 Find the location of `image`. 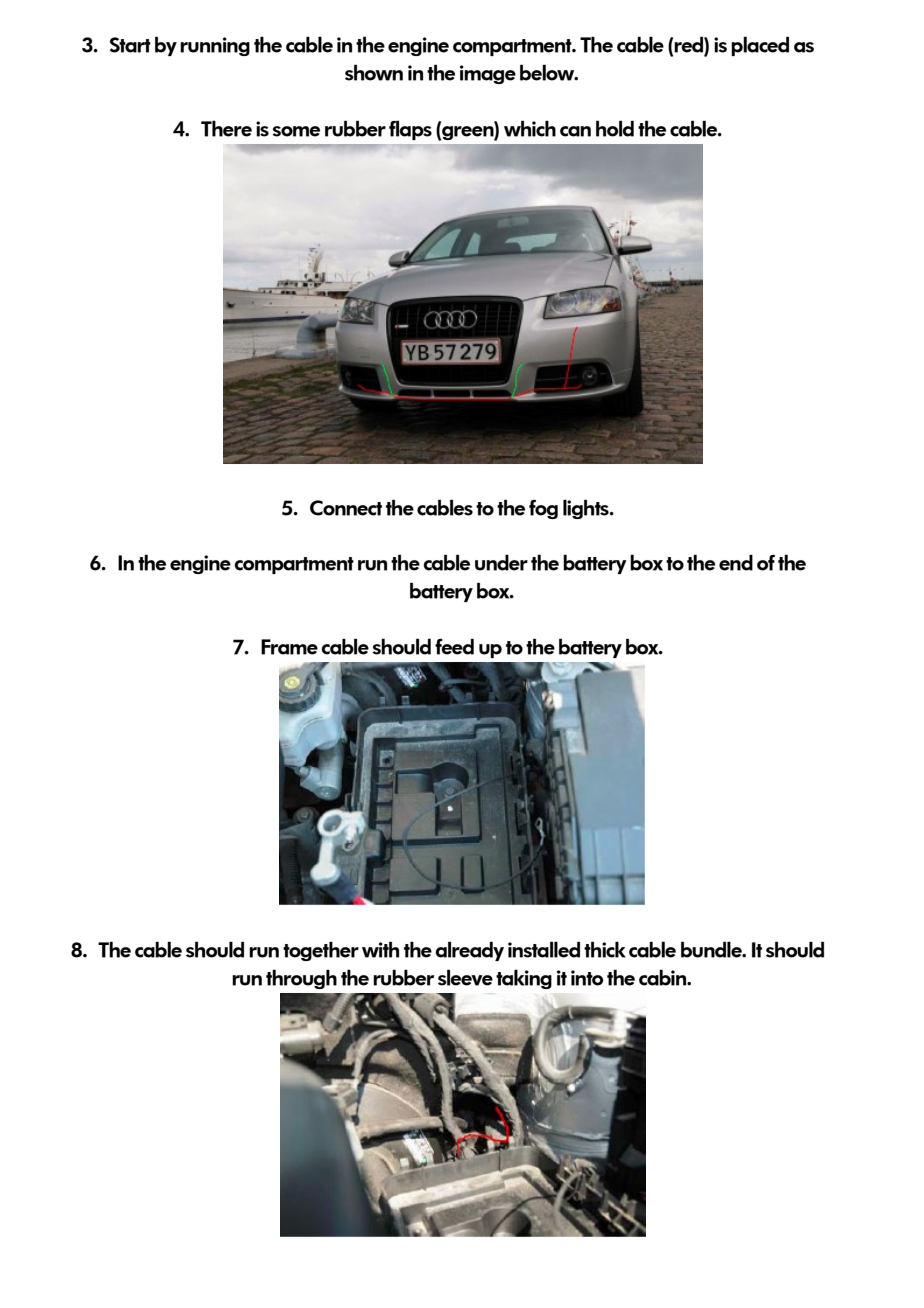

image is located at coordinates (488, 74).
